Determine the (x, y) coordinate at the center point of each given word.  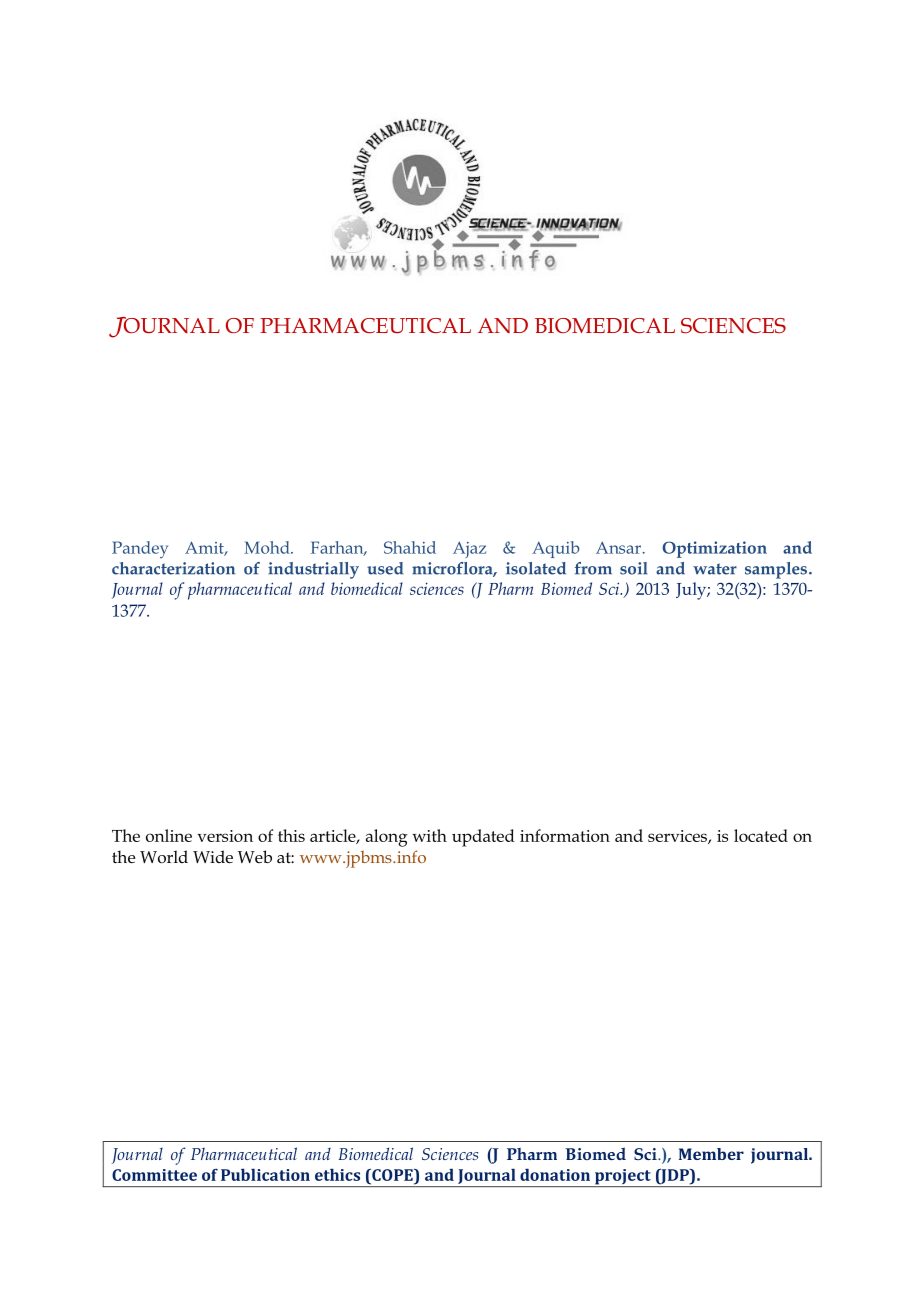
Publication (265, 1174)
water (715, 569)
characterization (173, 568)
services (678, 837)
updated (483, 838)
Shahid (410, 547)
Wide (213, 857)
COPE (392, 1175)
